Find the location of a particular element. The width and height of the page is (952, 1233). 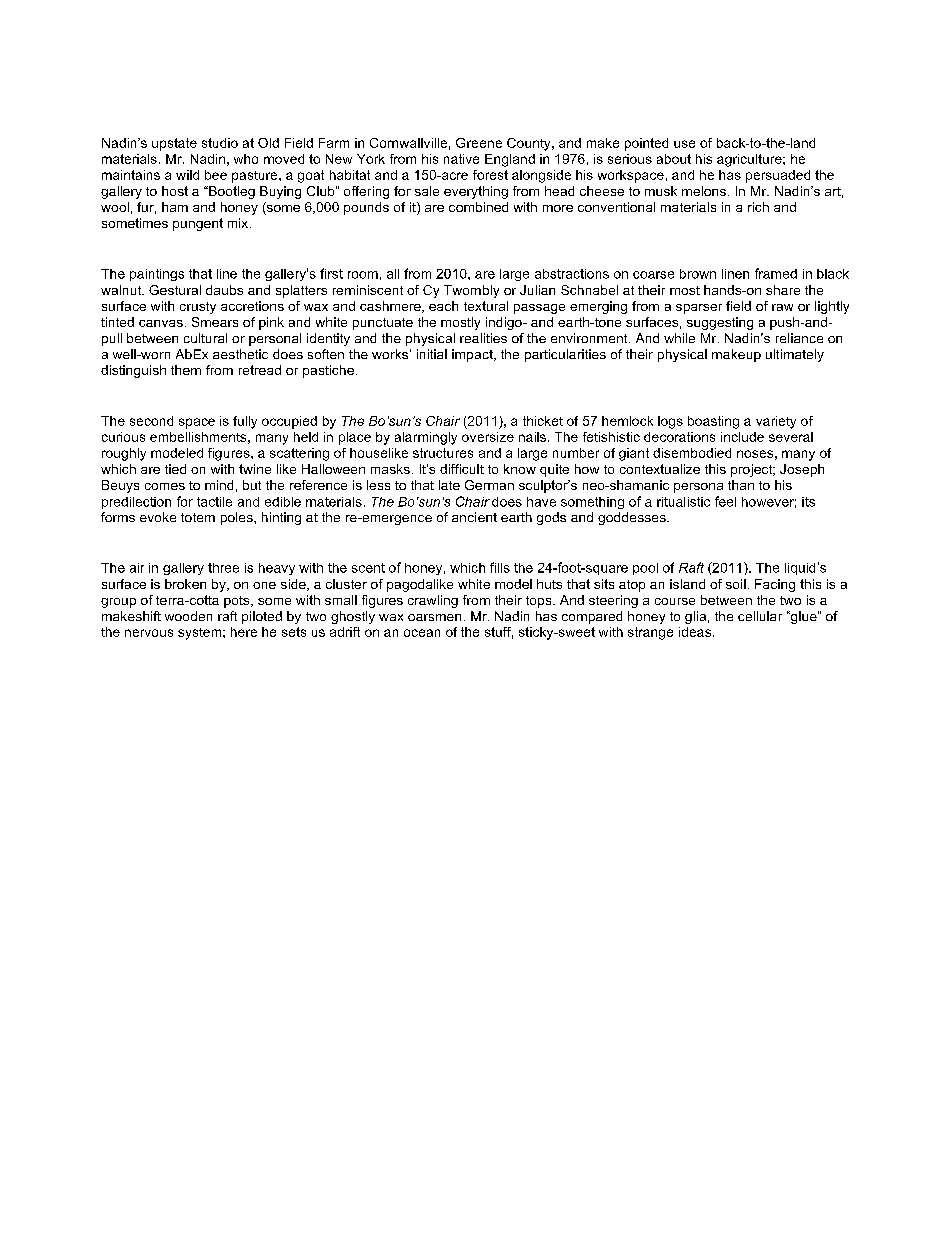

persuaded is located at coordinates (778, 176).
